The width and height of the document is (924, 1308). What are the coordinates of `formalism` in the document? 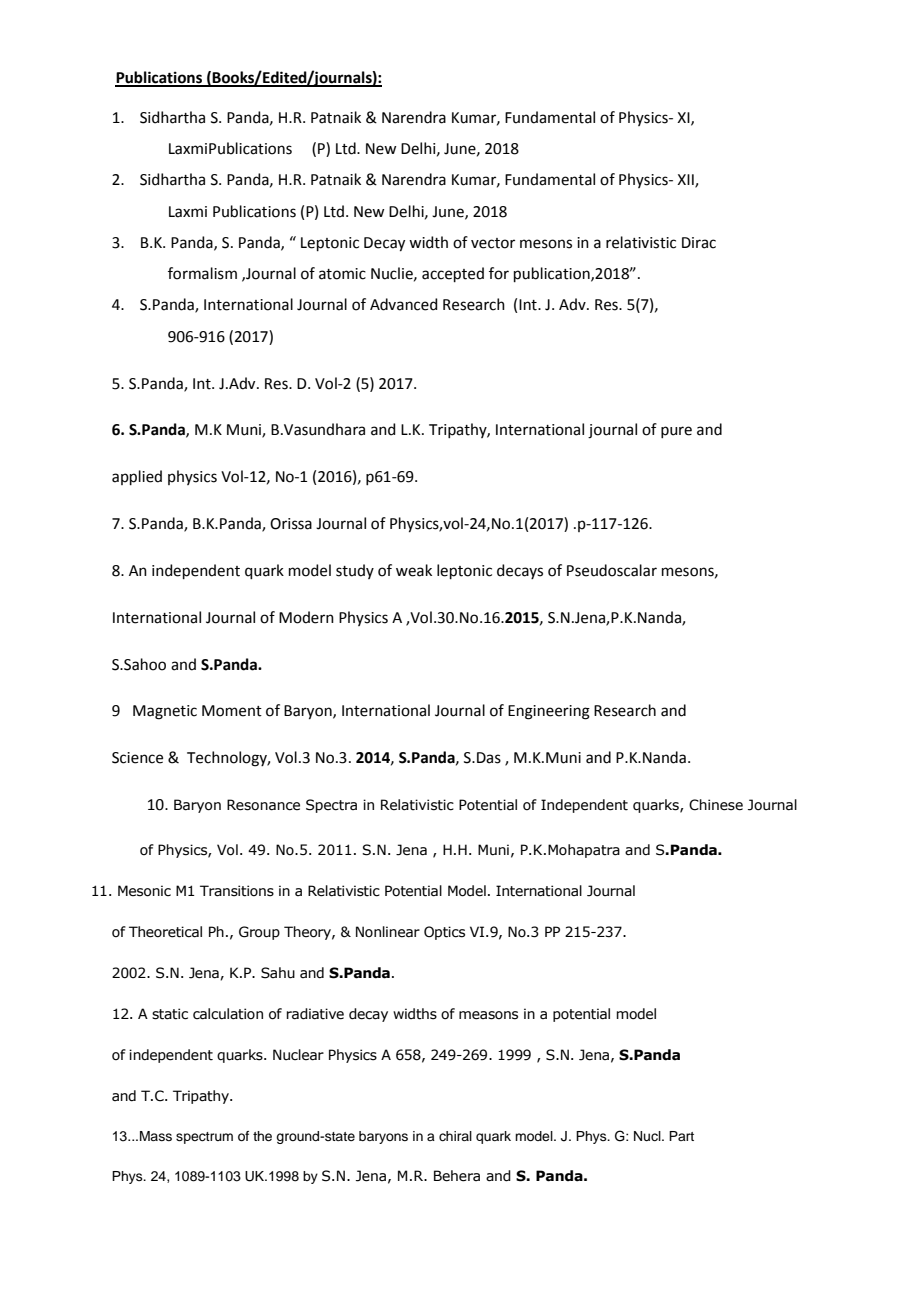 It's located at (202, 273).
